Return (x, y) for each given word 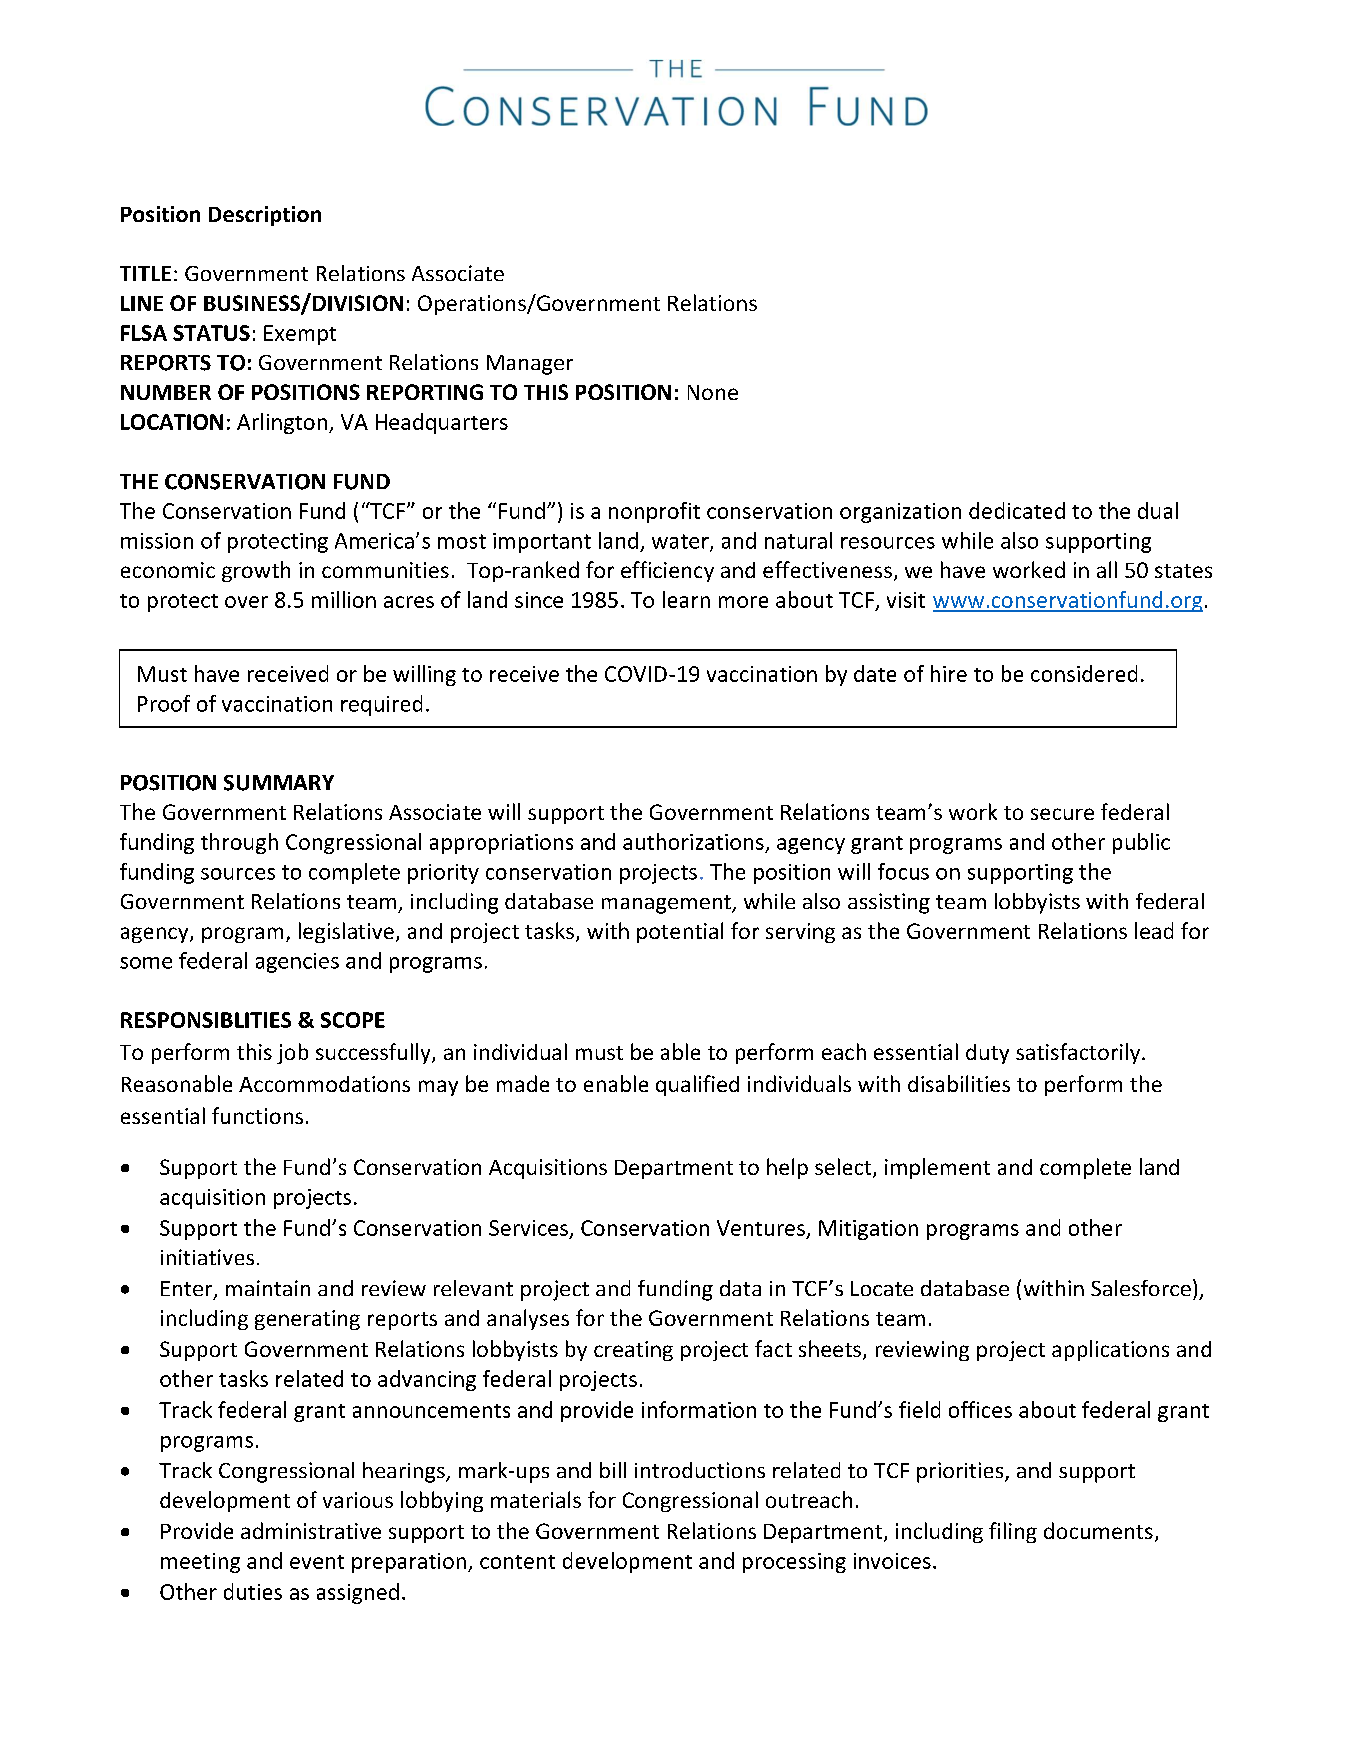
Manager (530, 365)
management (667, 904)
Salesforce (1141, 1288)
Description (265, 216)
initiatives (207, 1257)
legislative (346, 932)
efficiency (667, 571)
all (1107, 569)
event (317, 1562)
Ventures (761, 1228)
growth (256, 571)
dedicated (1017, 510)
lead (1154, 930)
